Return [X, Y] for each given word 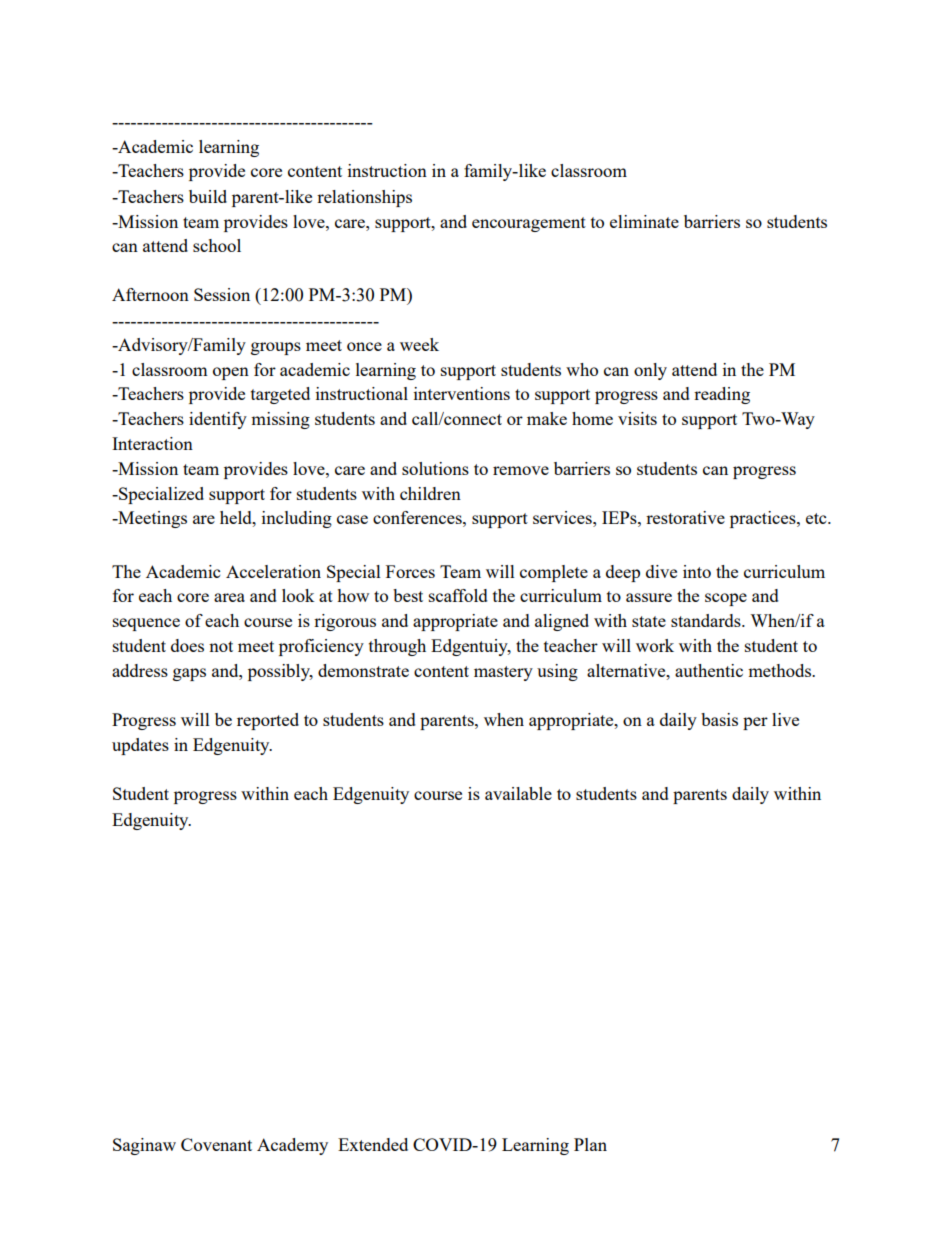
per [755, 723]
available [518, 793]
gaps [189, 674]
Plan [590, 1144]
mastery [503, 673]
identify [218, 420]
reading [722, 395]
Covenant [216, 1144]
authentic [709, 670]
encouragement [529, 224]
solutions [435, 468]
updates [140, 746]
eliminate [644, 221]
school [217, 245]
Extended [373, 1144]
